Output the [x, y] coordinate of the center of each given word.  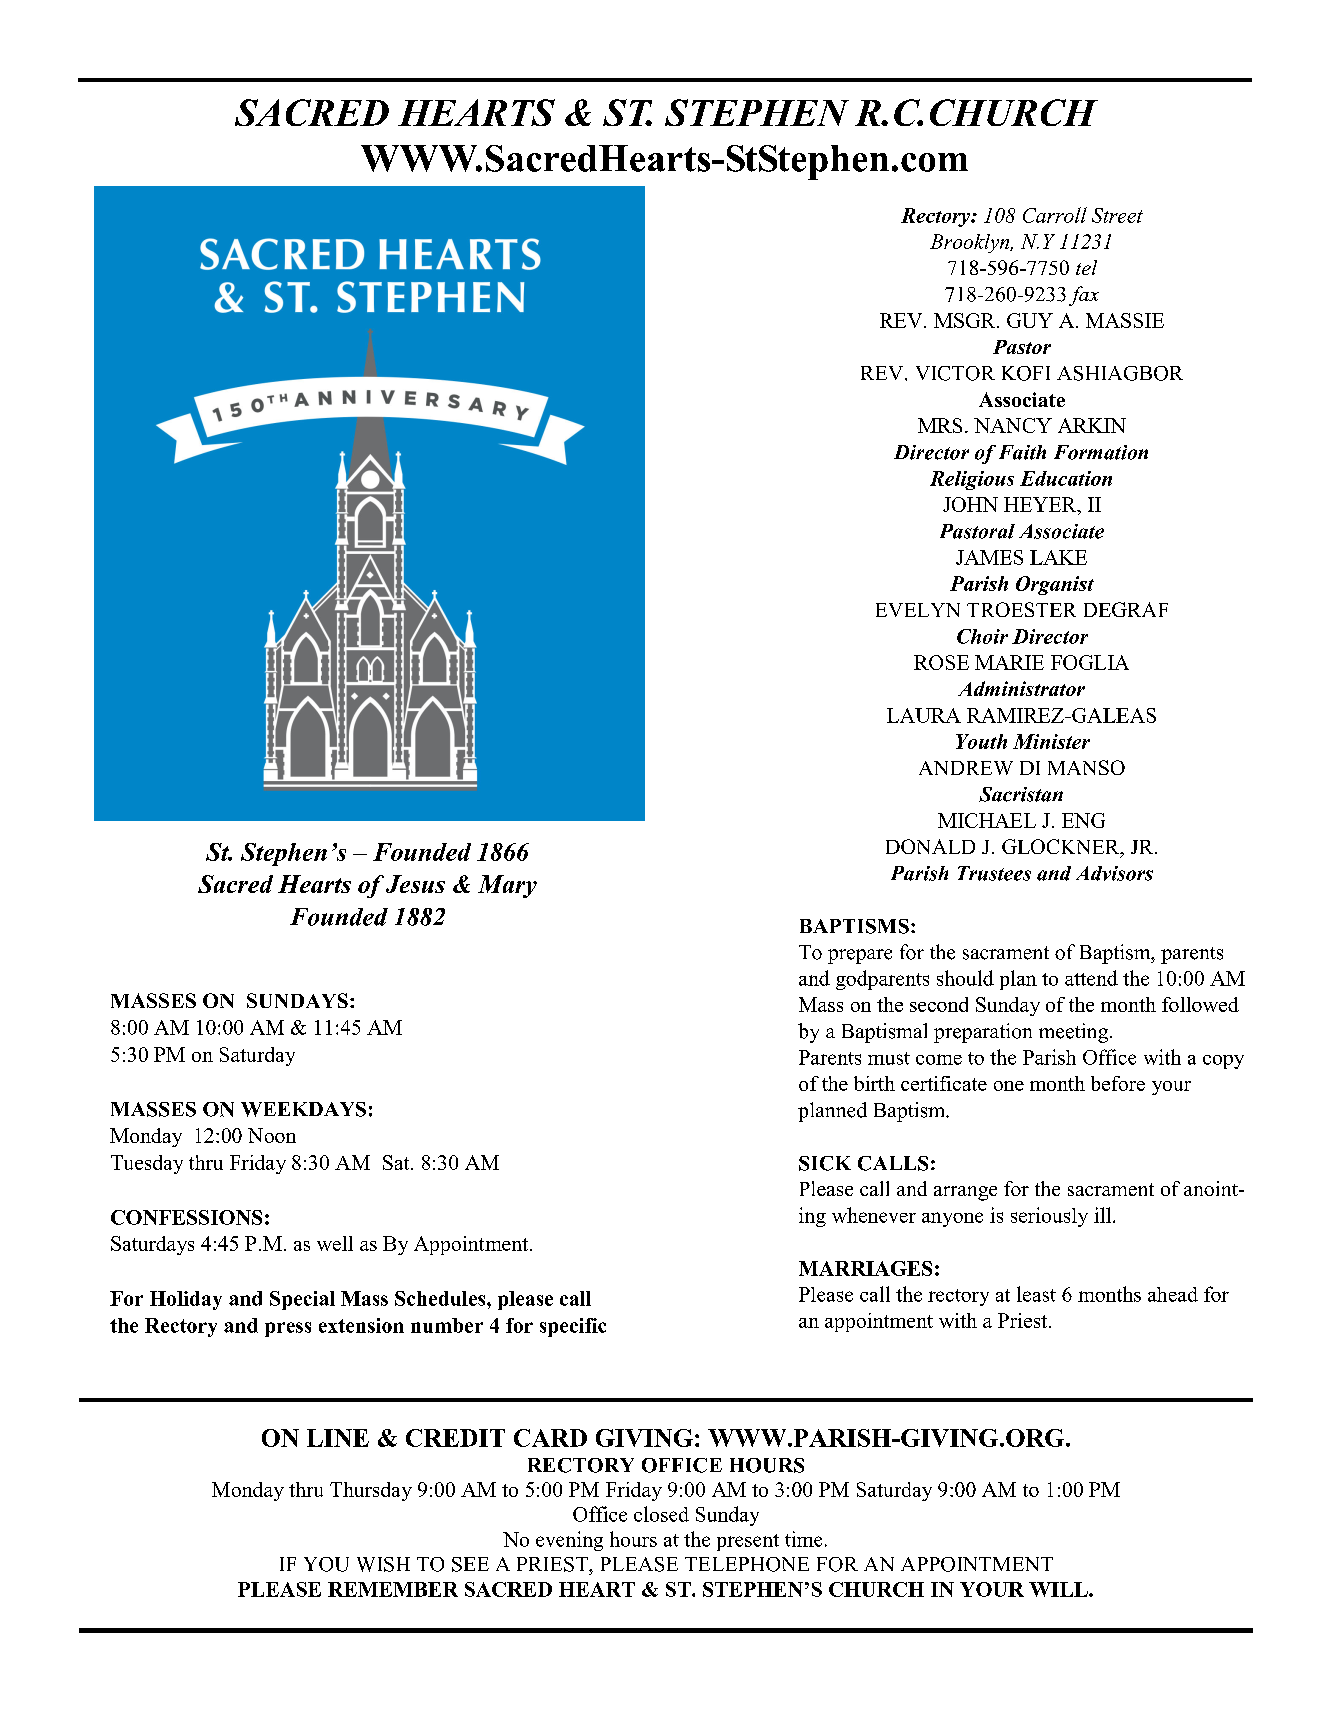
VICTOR [955, 373]
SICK [825, 1163]
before [1118, 1083]
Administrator [1021, 688]
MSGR [966, 320]
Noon [272, 1135]
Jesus [415, 884]
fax [1084, 296]
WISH [383, 1564]
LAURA [924, 715]
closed [661, 1514]
